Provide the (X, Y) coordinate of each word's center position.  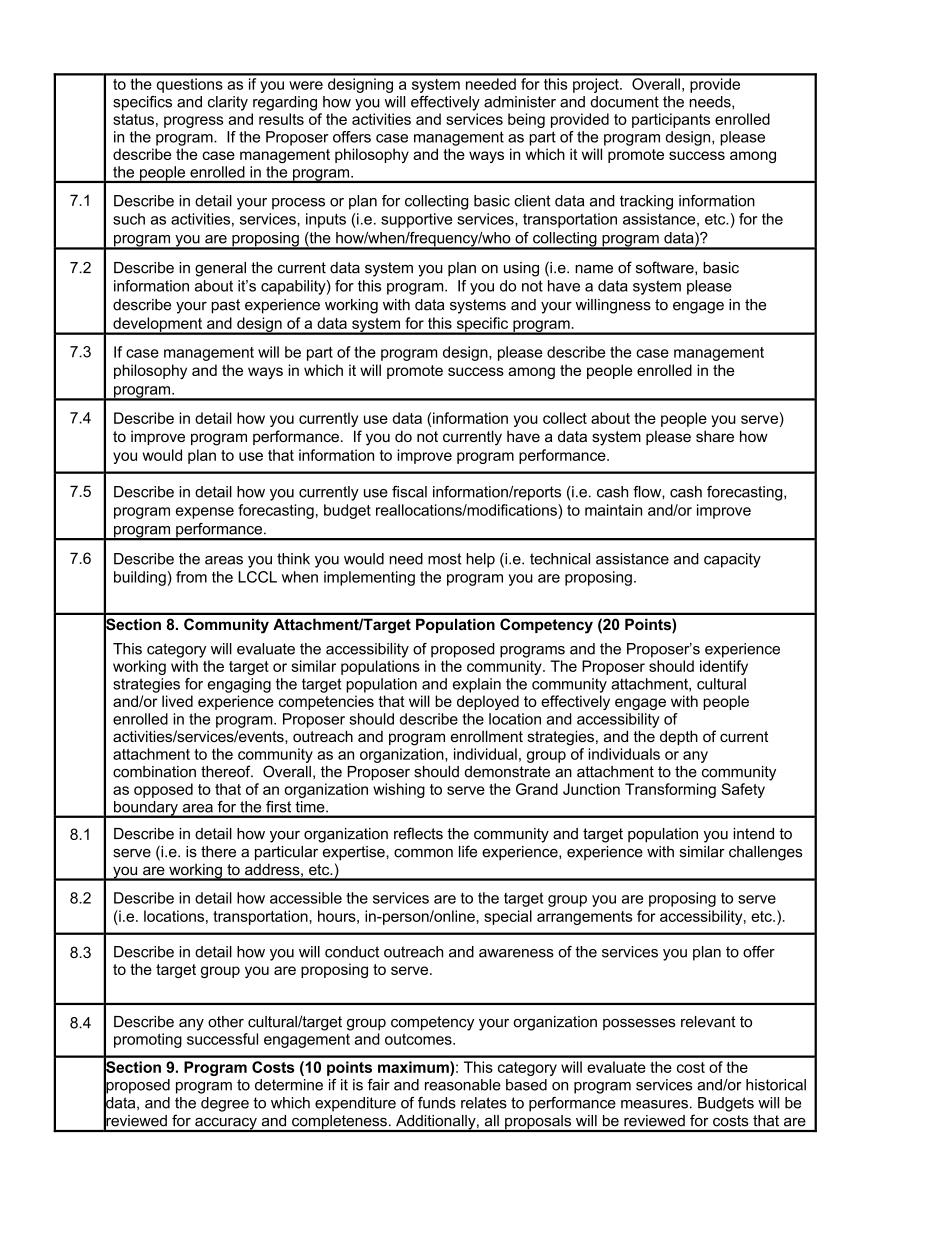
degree (225, 1104)
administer (520, 102)
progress (194, 122)
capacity (732, 560)
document (625, 102)
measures (654, 1104)
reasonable (463, 1085)
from (191, 577)
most (445, 559)
